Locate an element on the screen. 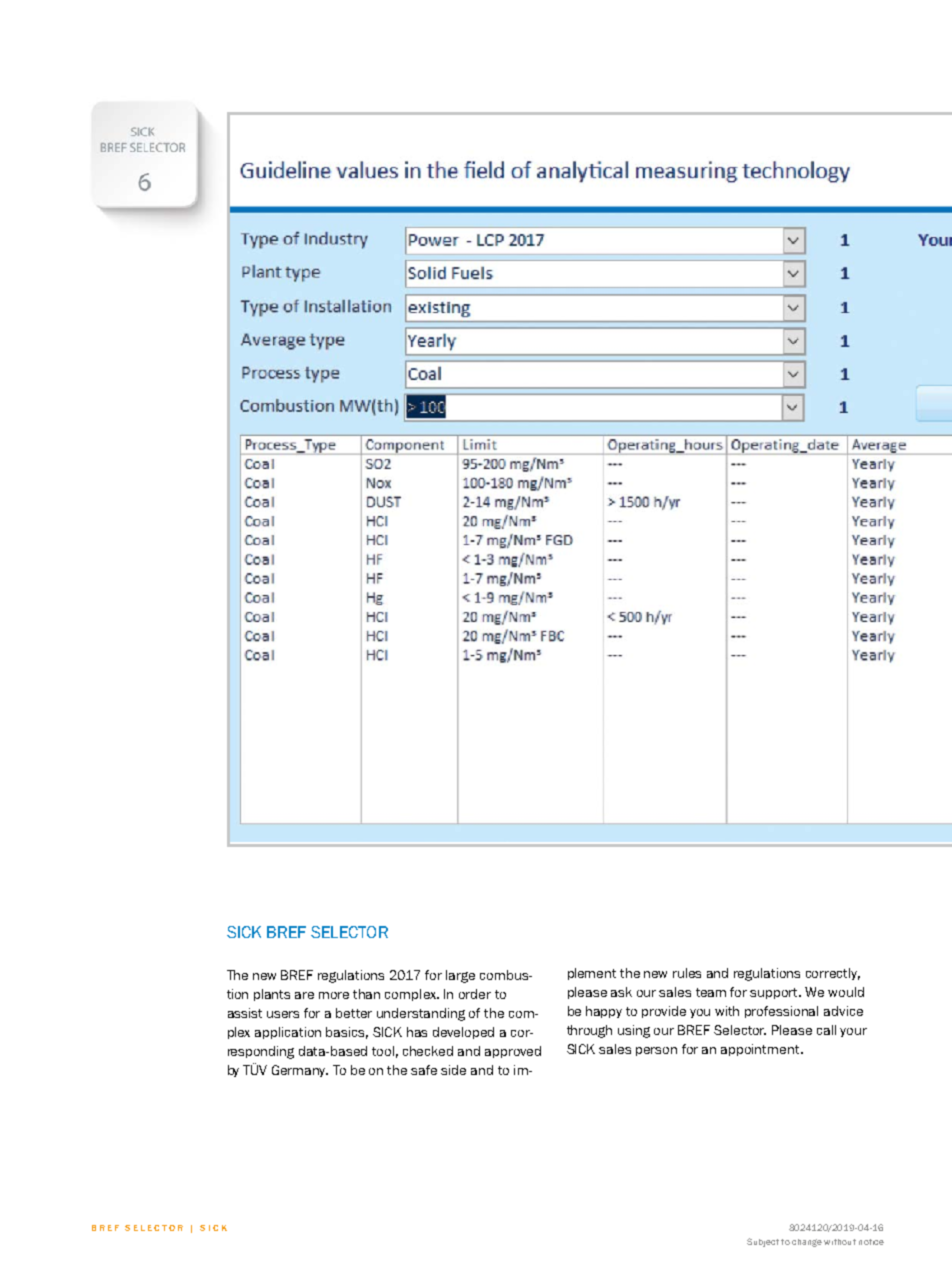 The width and height of the screenshot is (952, 1267). approved is located at coordinates (513, 1052).
